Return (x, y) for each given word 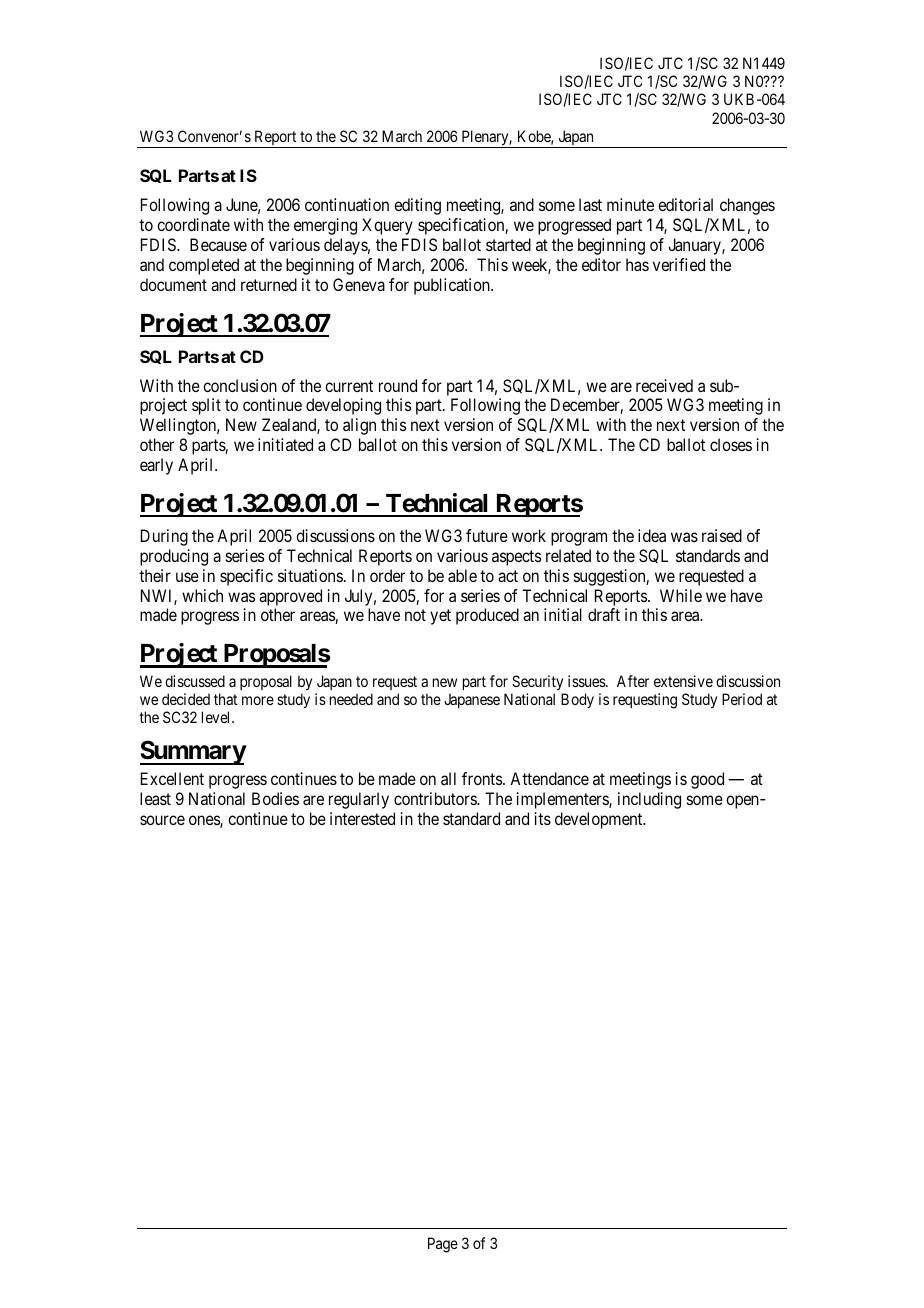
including (649, 800)
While (681, 595)
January (695, 246)
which (202, 595)
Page (443, 1245)
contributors (436, 798)
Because (218, 244)
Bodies (275, 798)
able (462, 575)
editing (417, 206)
